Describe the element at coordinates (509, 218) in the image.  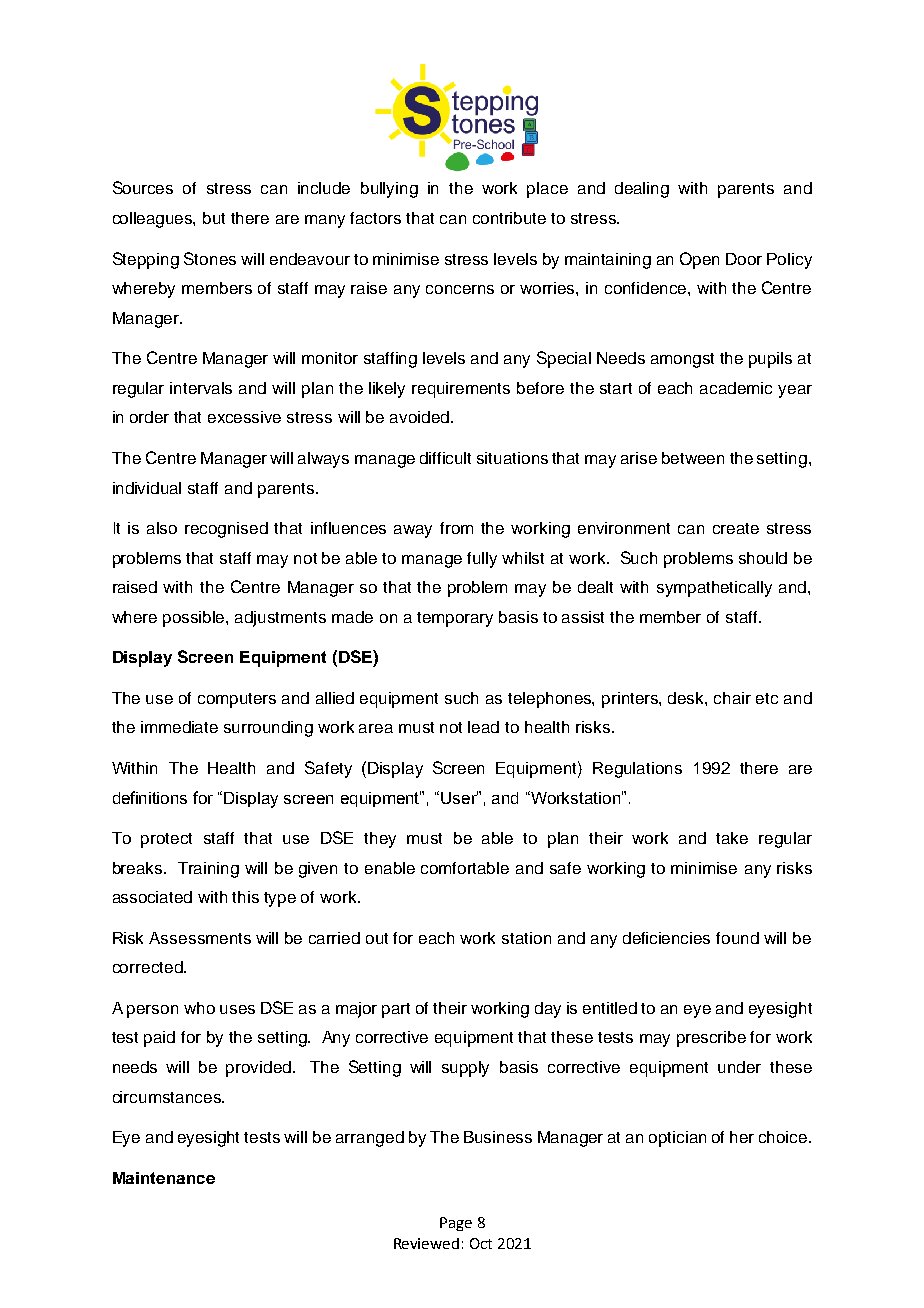
I see `contribute` at that location.
